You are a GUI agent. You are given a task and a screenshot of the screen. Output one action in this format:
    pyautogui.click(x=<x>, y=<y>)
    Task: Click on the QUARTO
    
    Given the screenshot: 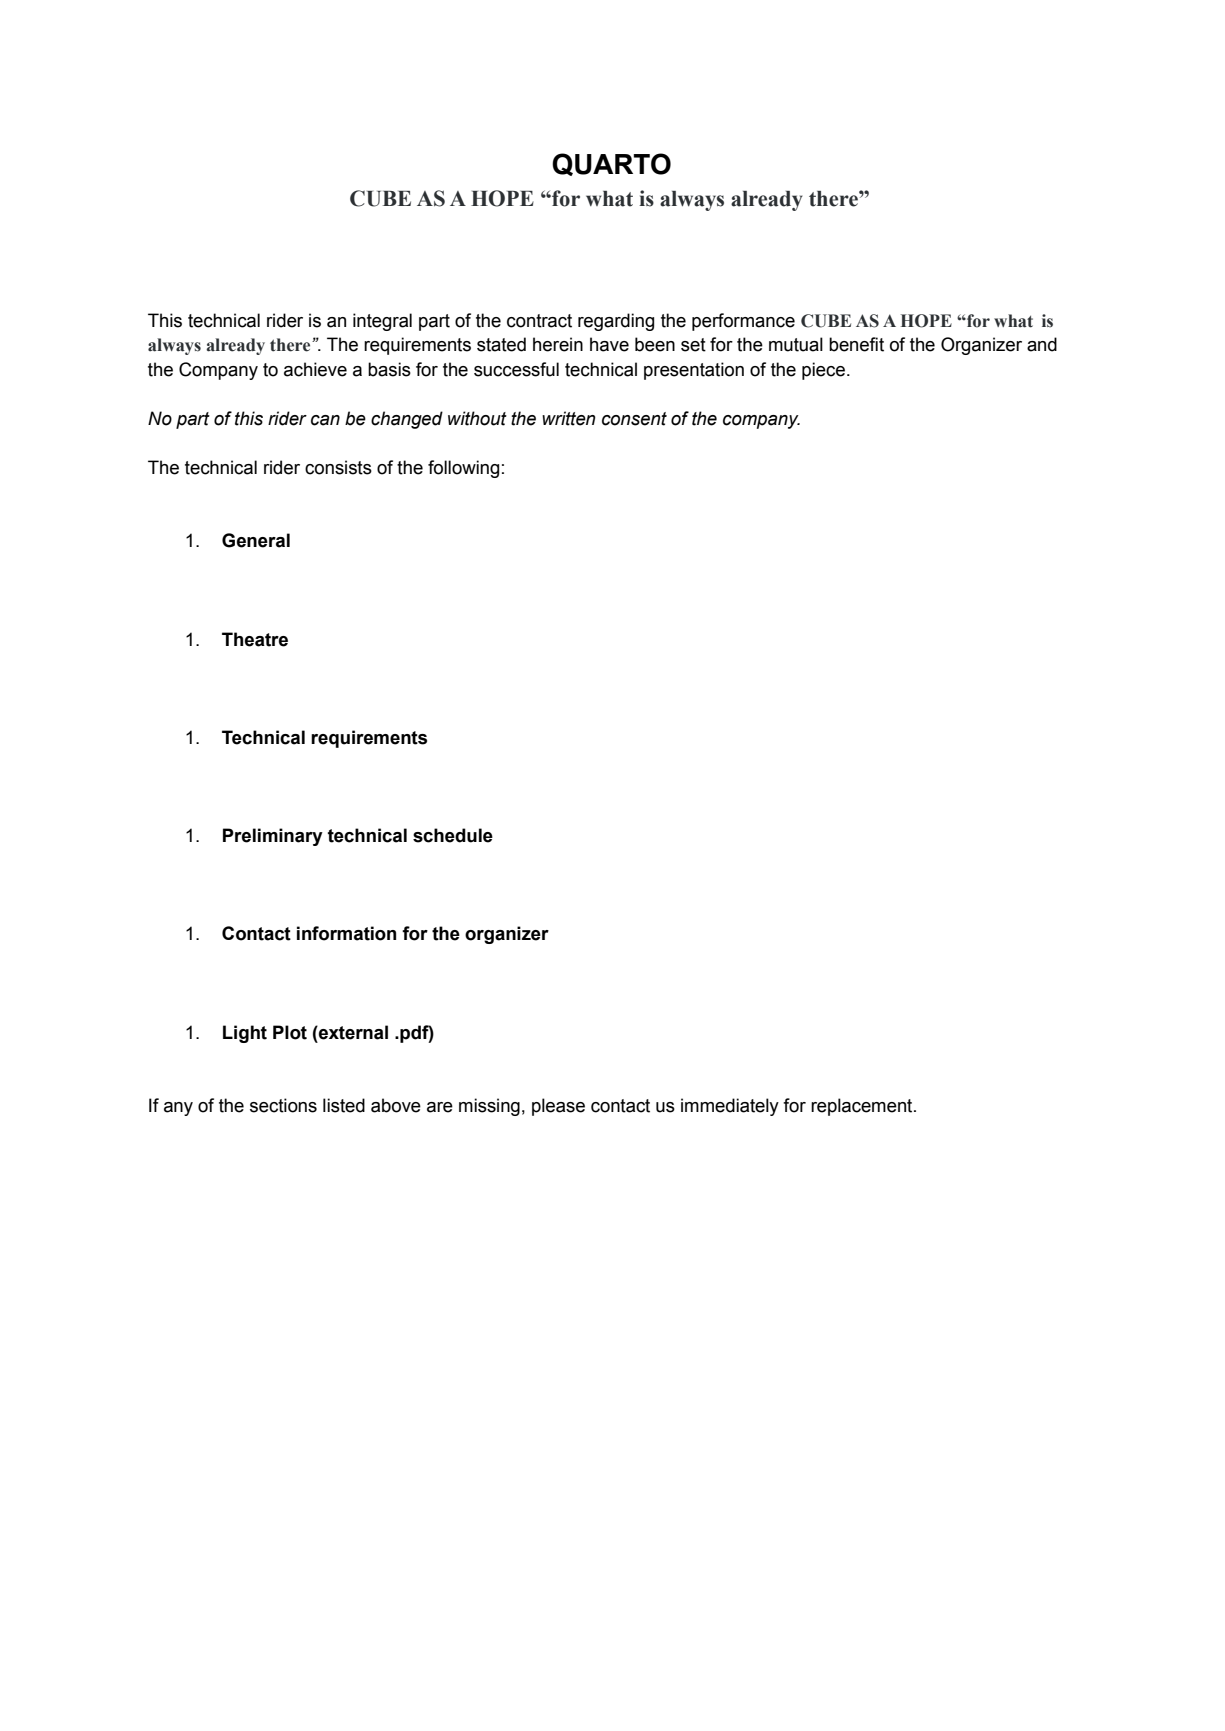 What is the action you would take?
    pyautogui.click(x=611, y=164)
